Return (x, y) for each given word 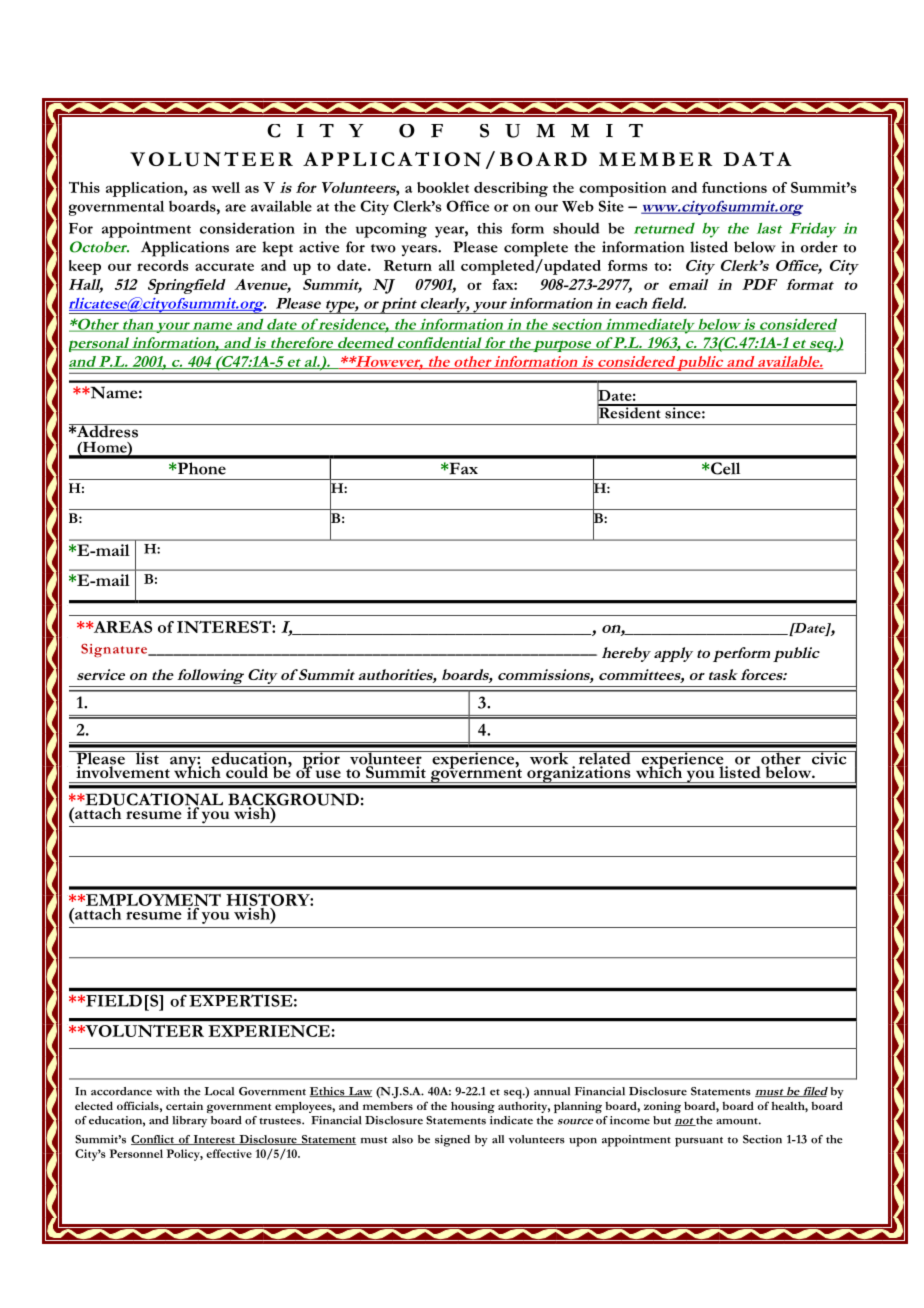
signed (452, 1141)
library (189, 1122)
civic (829, 758)
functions (734, 187)
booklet (443, 187)
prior (321, 761)
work (549, 758)
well (226, 187)
